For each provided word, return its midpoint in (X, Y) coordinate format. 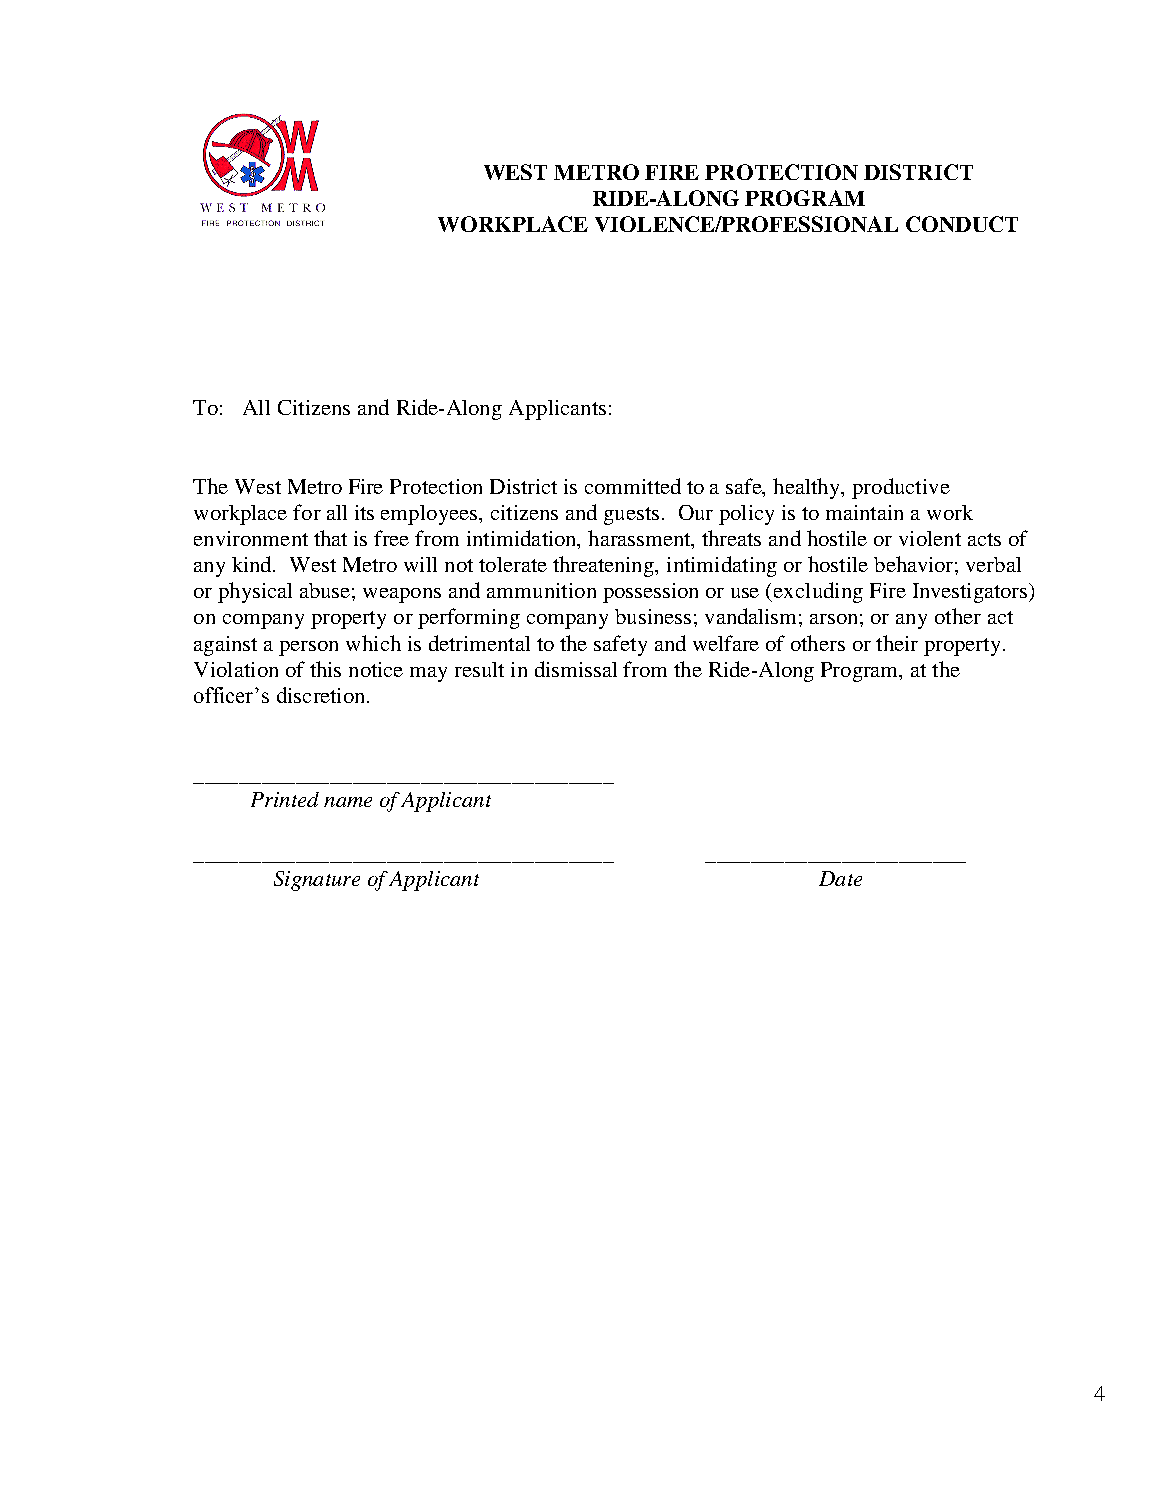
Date (840, 878)
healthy (808, 488)
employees (430, 515)
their (897, 643)
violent (930, 538)
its (364, 512)
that (330, 538)
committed (633, 486)
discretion (322, 695)
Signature (317, 881)
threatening (605, 566)
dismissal (576, 669)
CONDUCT (962, 224)
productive (901, 488)
